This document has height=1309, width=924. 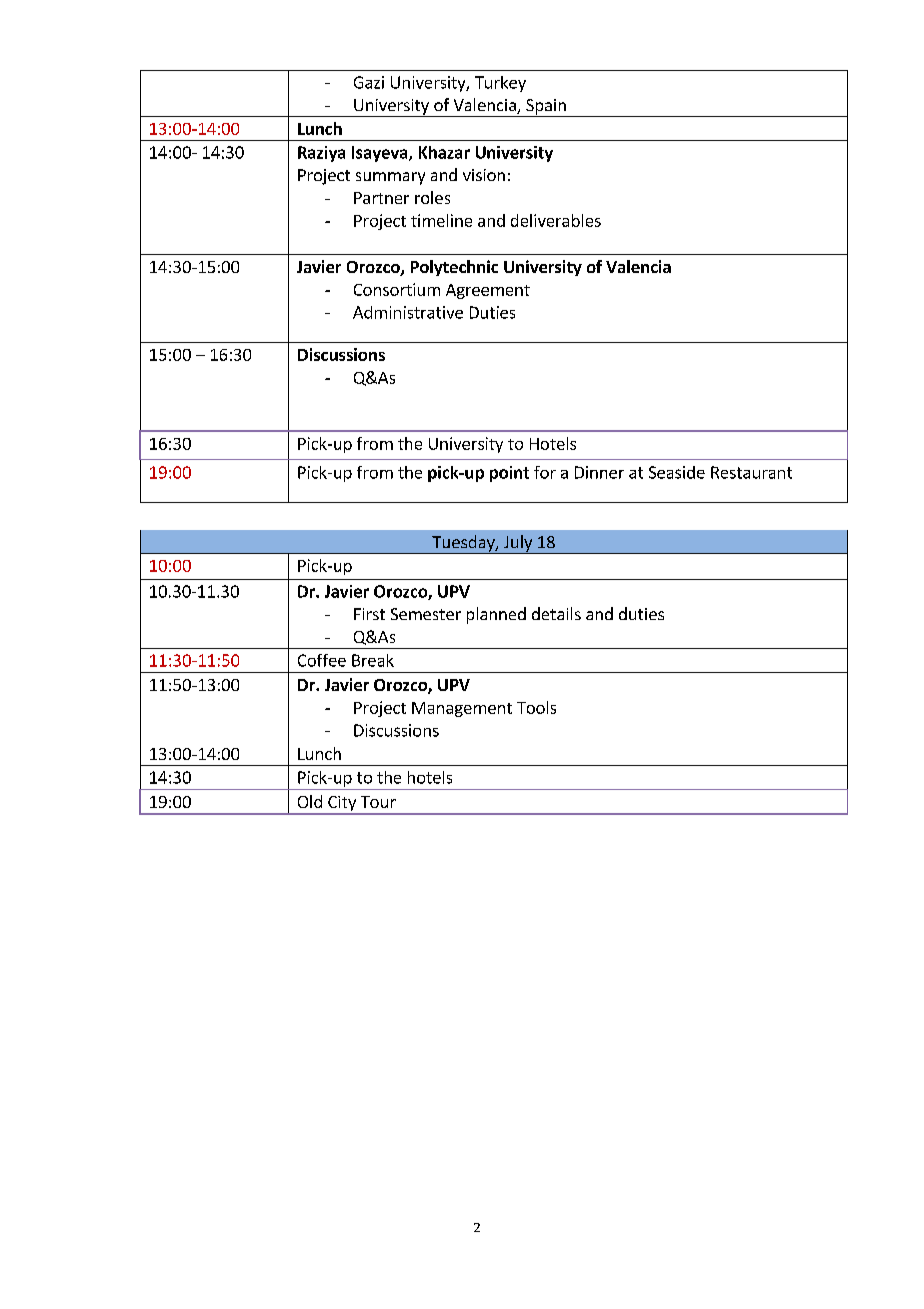 What do you see at coordinates (546, 108) in the document?
I see `Spain` at bounding box center [546, 108].
